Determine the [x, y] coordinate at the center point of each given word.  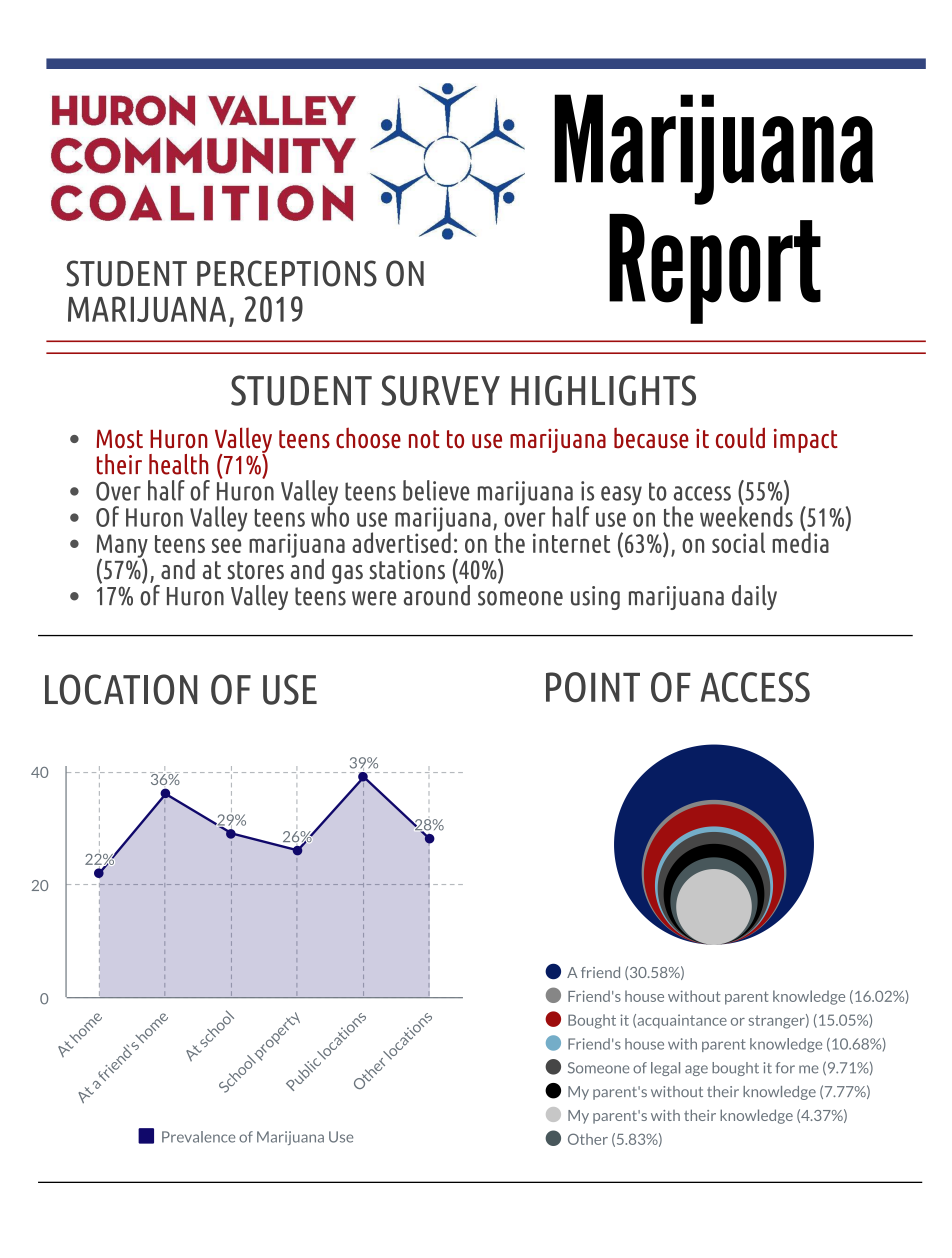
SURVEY [440, 390]
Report [715, 269]
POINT [593, 687]
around [437, 594]
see [226, 545]
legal [665, 1069]
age [696, 1070]
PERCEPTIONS [287, 273]
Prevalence [198, 1137]
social [738, 542]
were [374, 598]
